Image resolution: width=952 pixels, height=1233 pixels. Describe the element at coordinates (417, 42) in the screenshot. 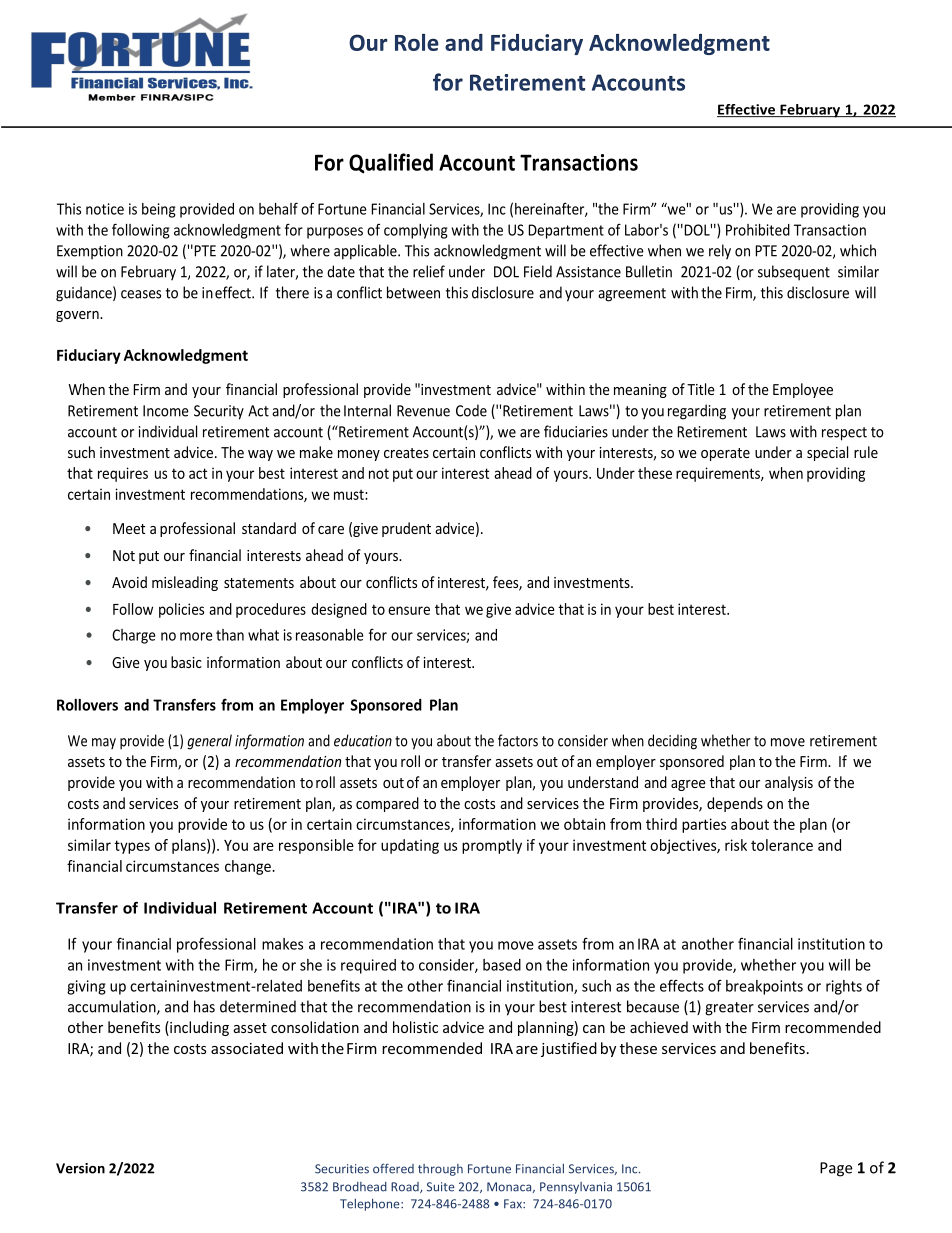

I see `Role` at that location.
